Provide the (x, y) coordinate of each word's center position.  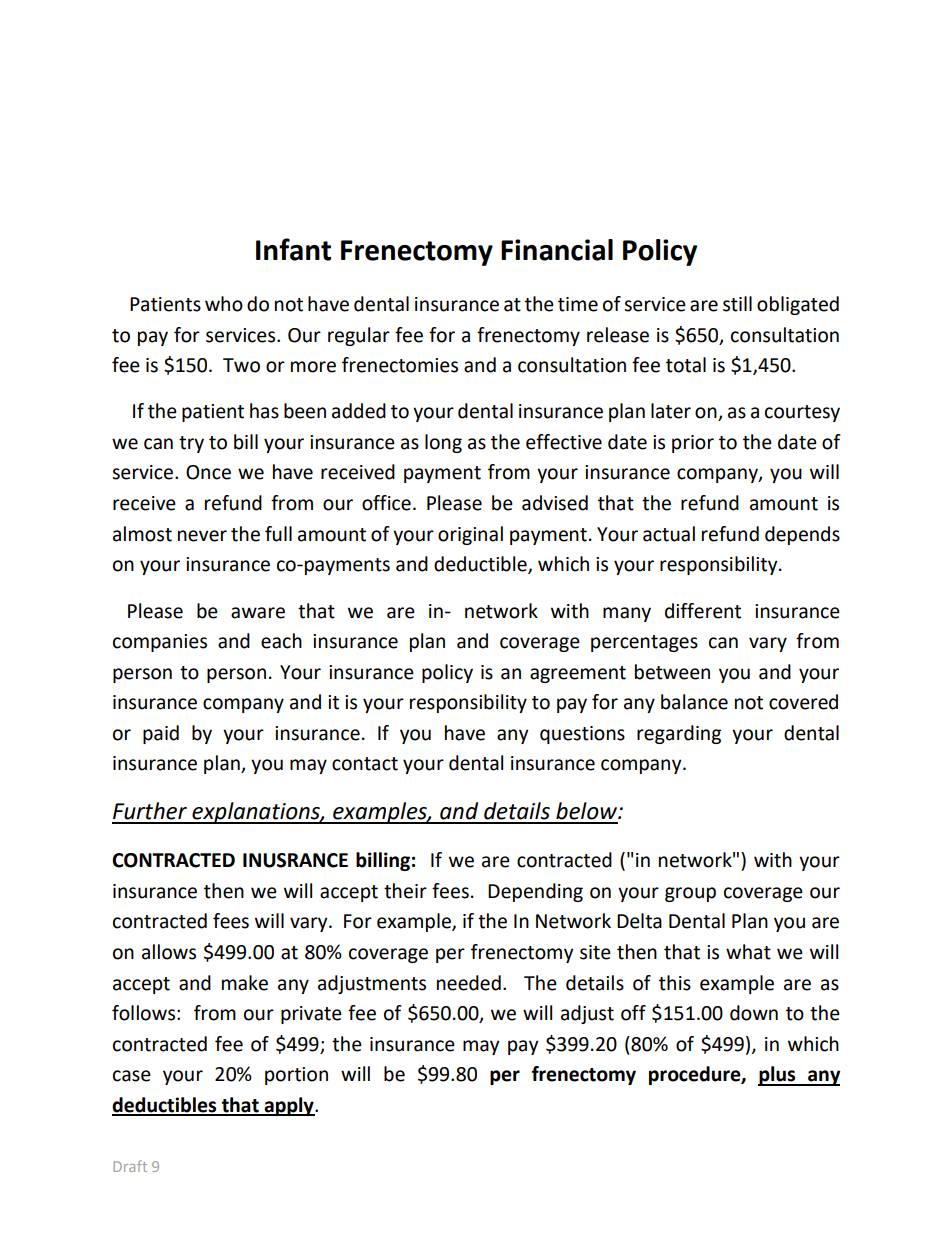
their (405, 891)
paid (161, 734)
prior (693, 444)
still (737, 304)
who (224, 304)
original (470, 535)
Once (208, 472)
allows (169, 952)
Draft (130, 1166)
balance (694, 702)
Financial (557, 250)
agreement (578, 674)
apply (289, 1106)
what (748, 952)
